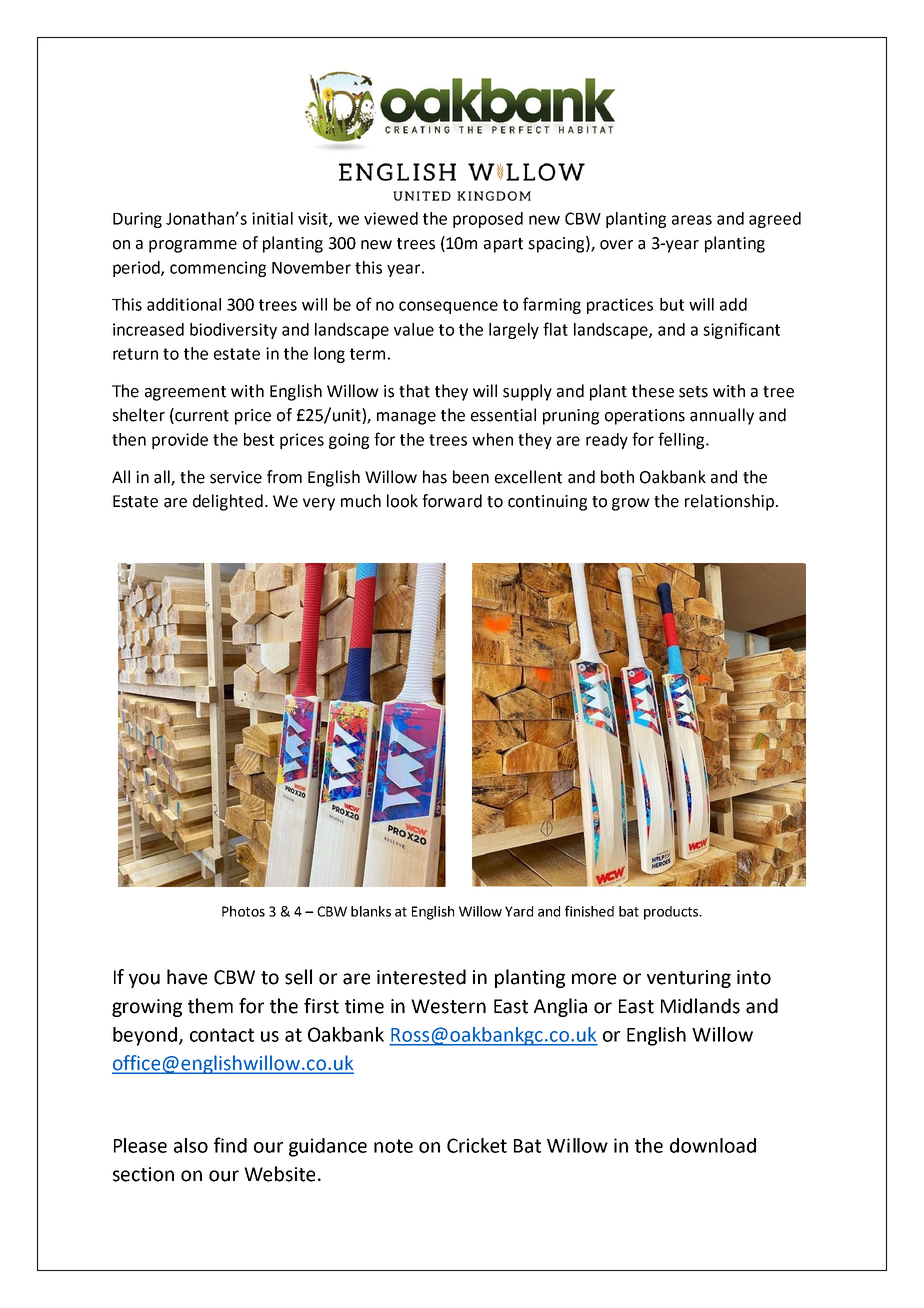  I want to click on delighted, so click(228, 502).
